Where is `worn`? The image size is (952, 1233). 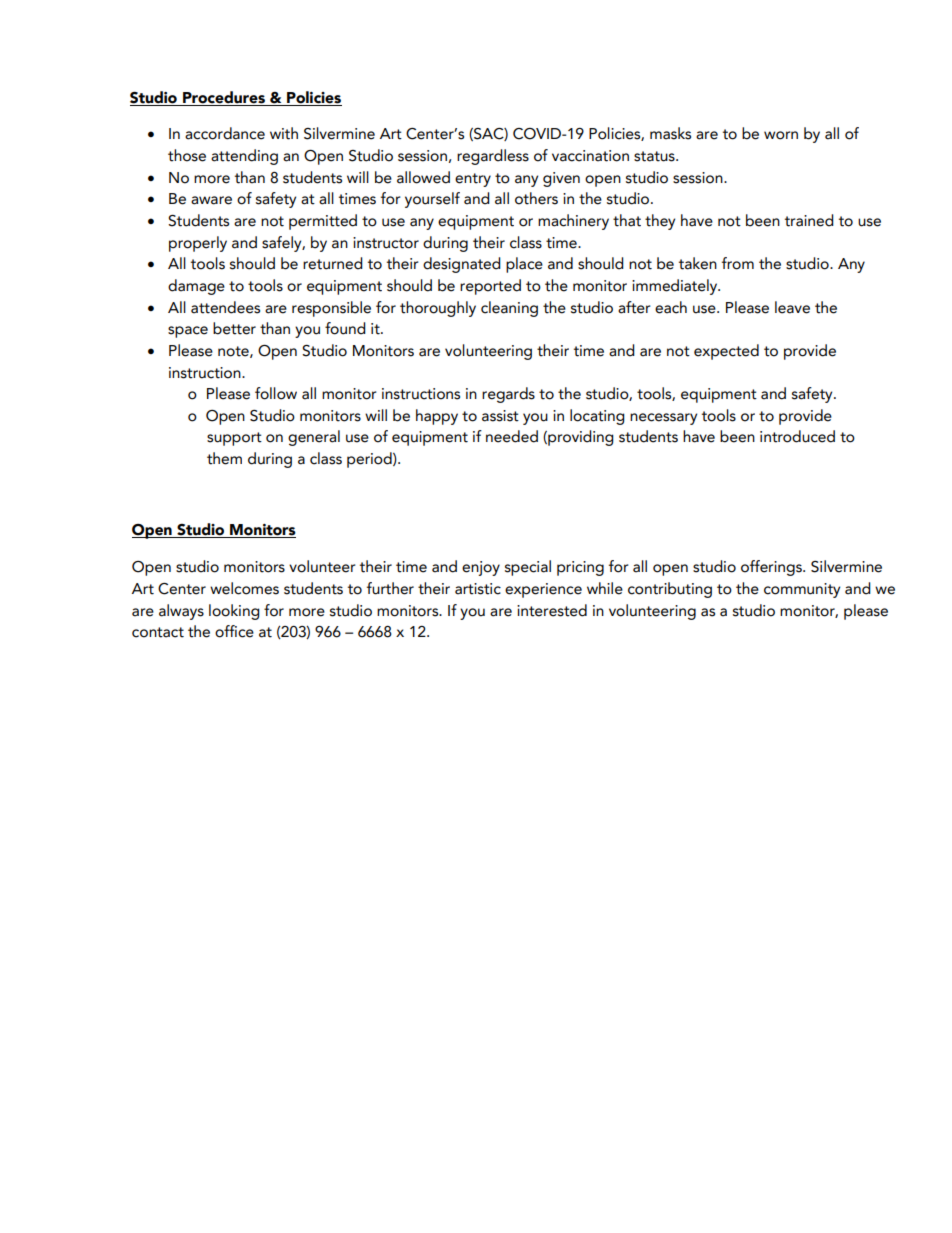
worn is located at coordinates (781, 135).
